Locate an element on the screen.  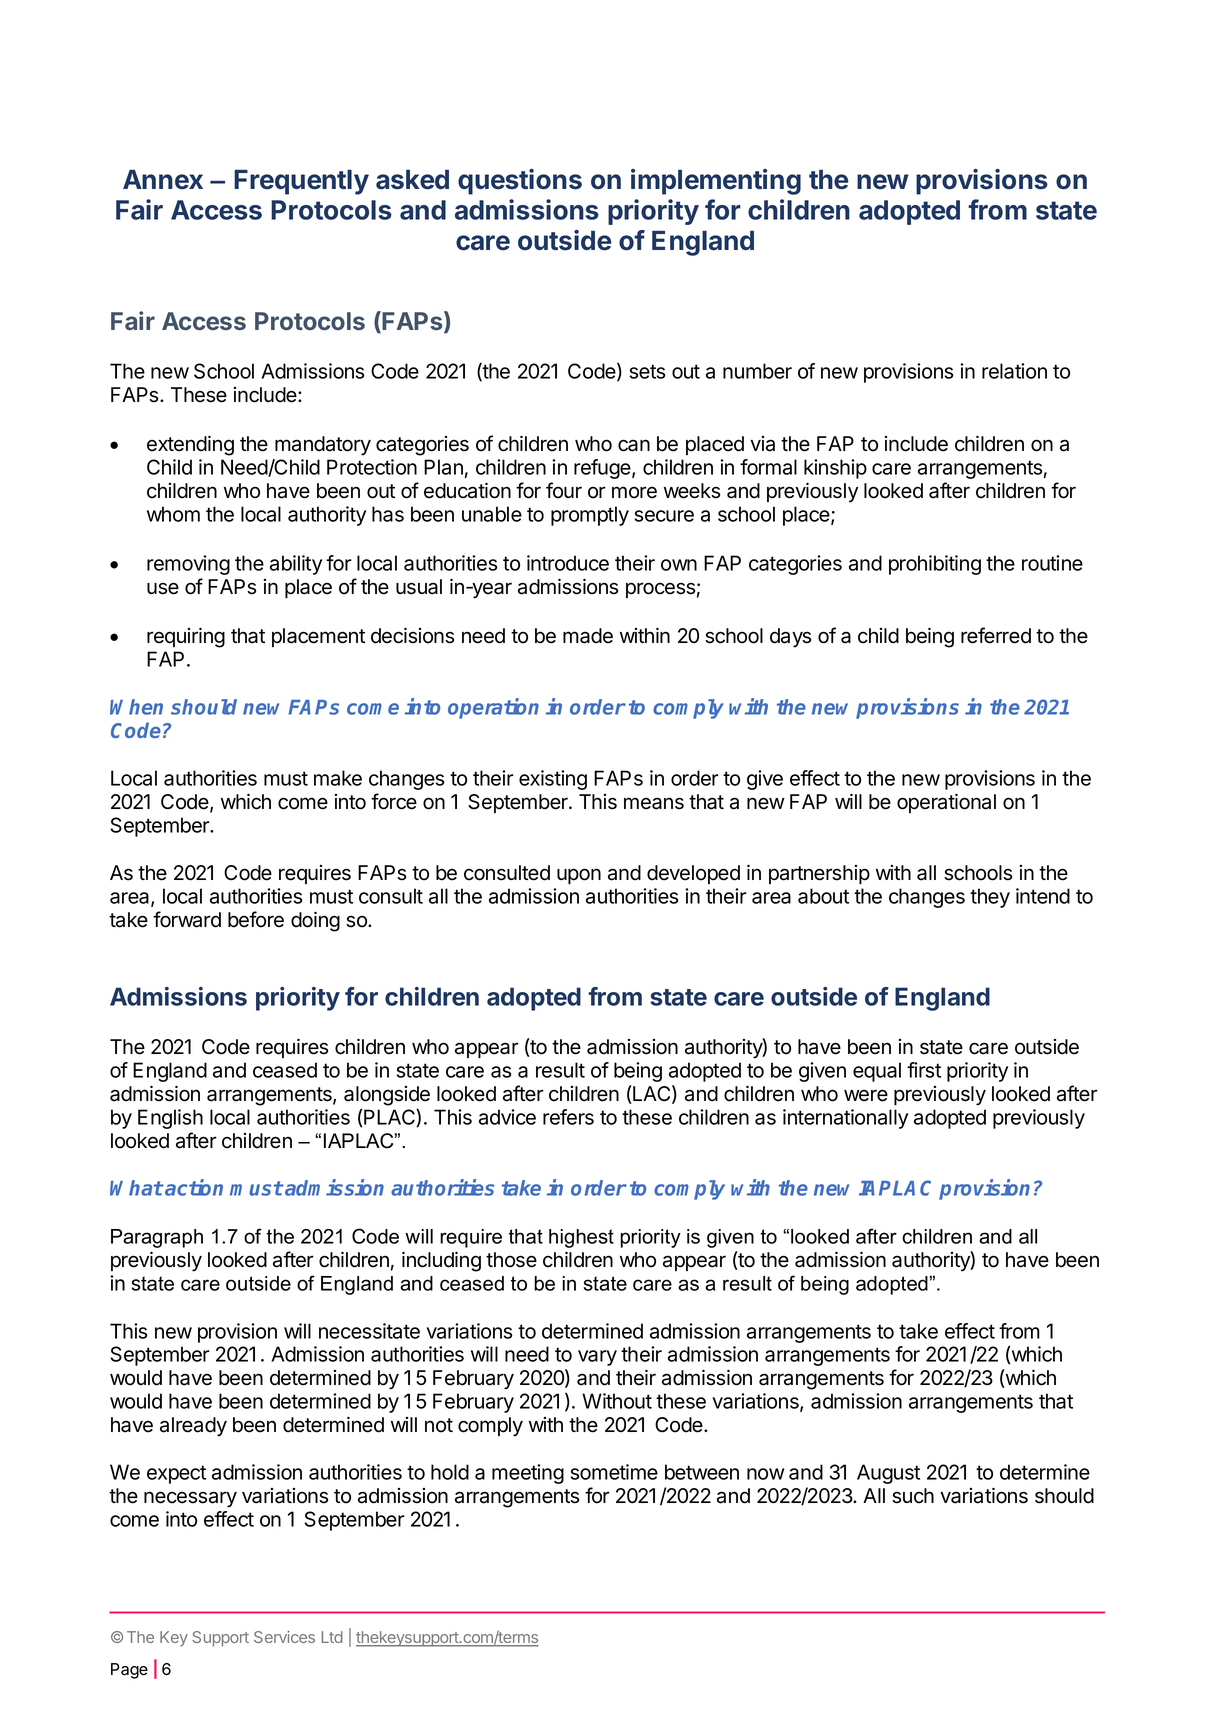
internationally is located at coordinates (845, 1119).
